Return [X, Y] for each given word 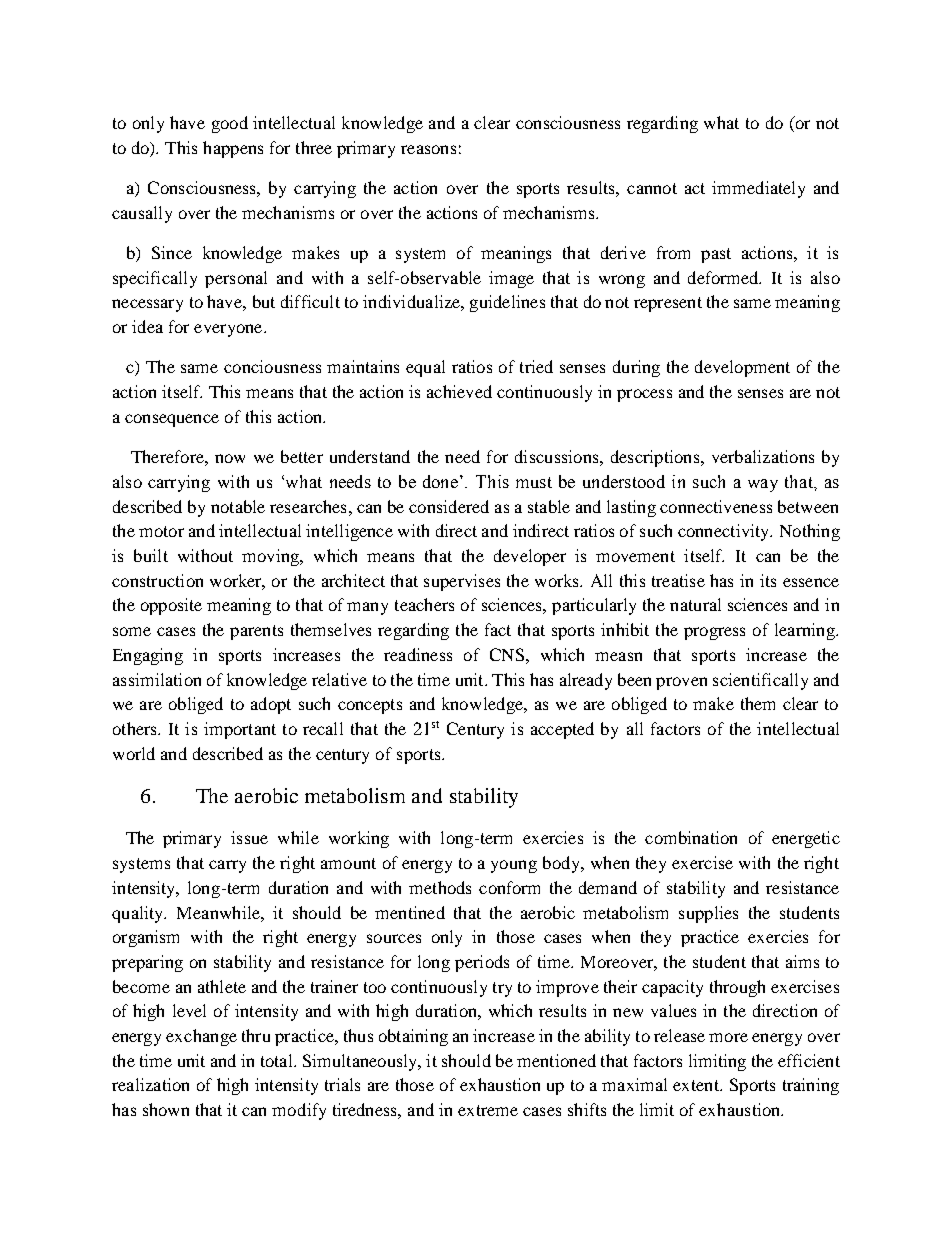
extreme [488, 1110]
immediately [758, 189]
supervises [462, 582]
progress [714, 633]
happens [233, 149]
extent [697, 1085]
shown [166, 1109]
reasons [428, 149]
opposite [171, 606]
